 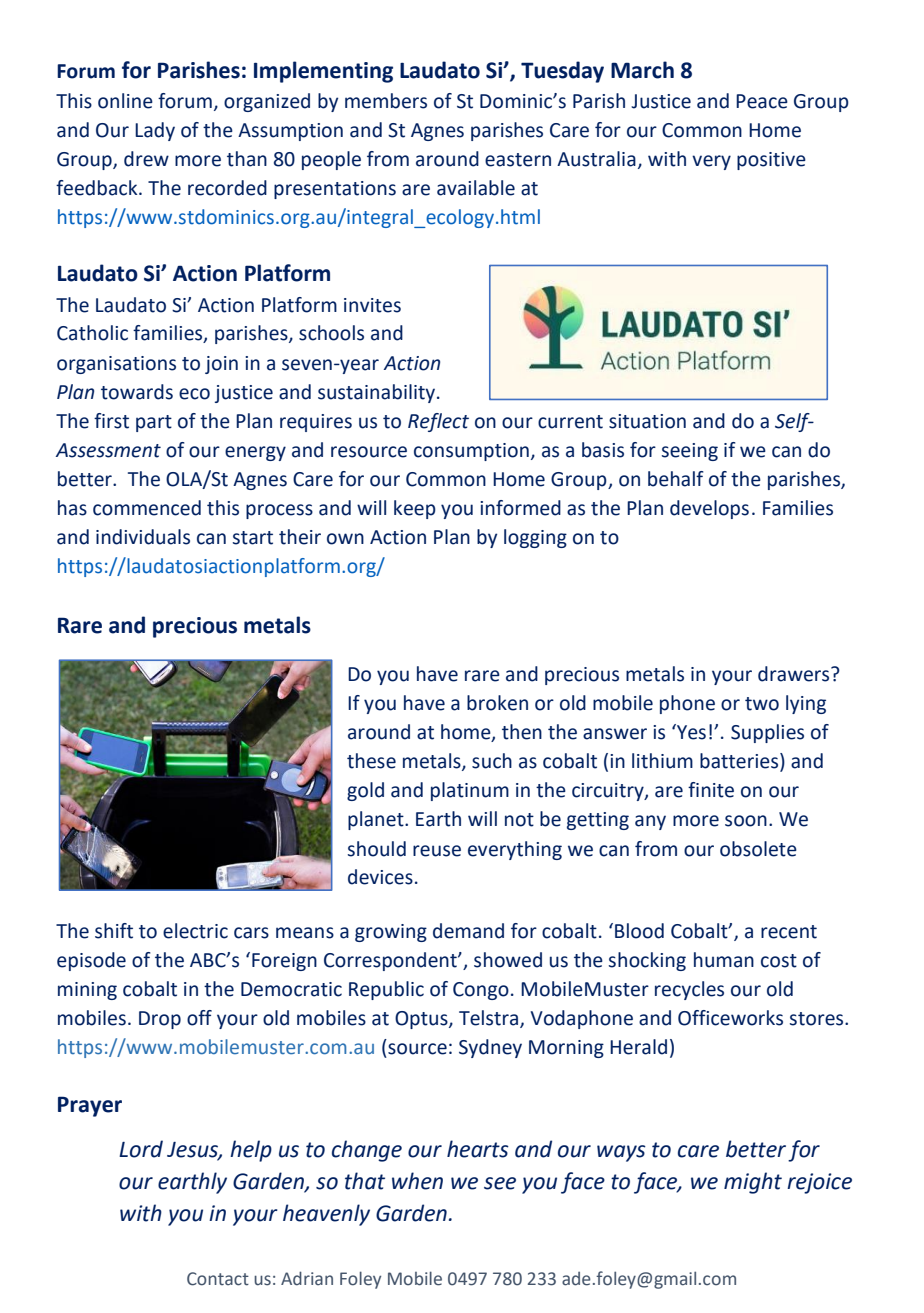 I want to click on Peace, so click(x=762, y=101).
